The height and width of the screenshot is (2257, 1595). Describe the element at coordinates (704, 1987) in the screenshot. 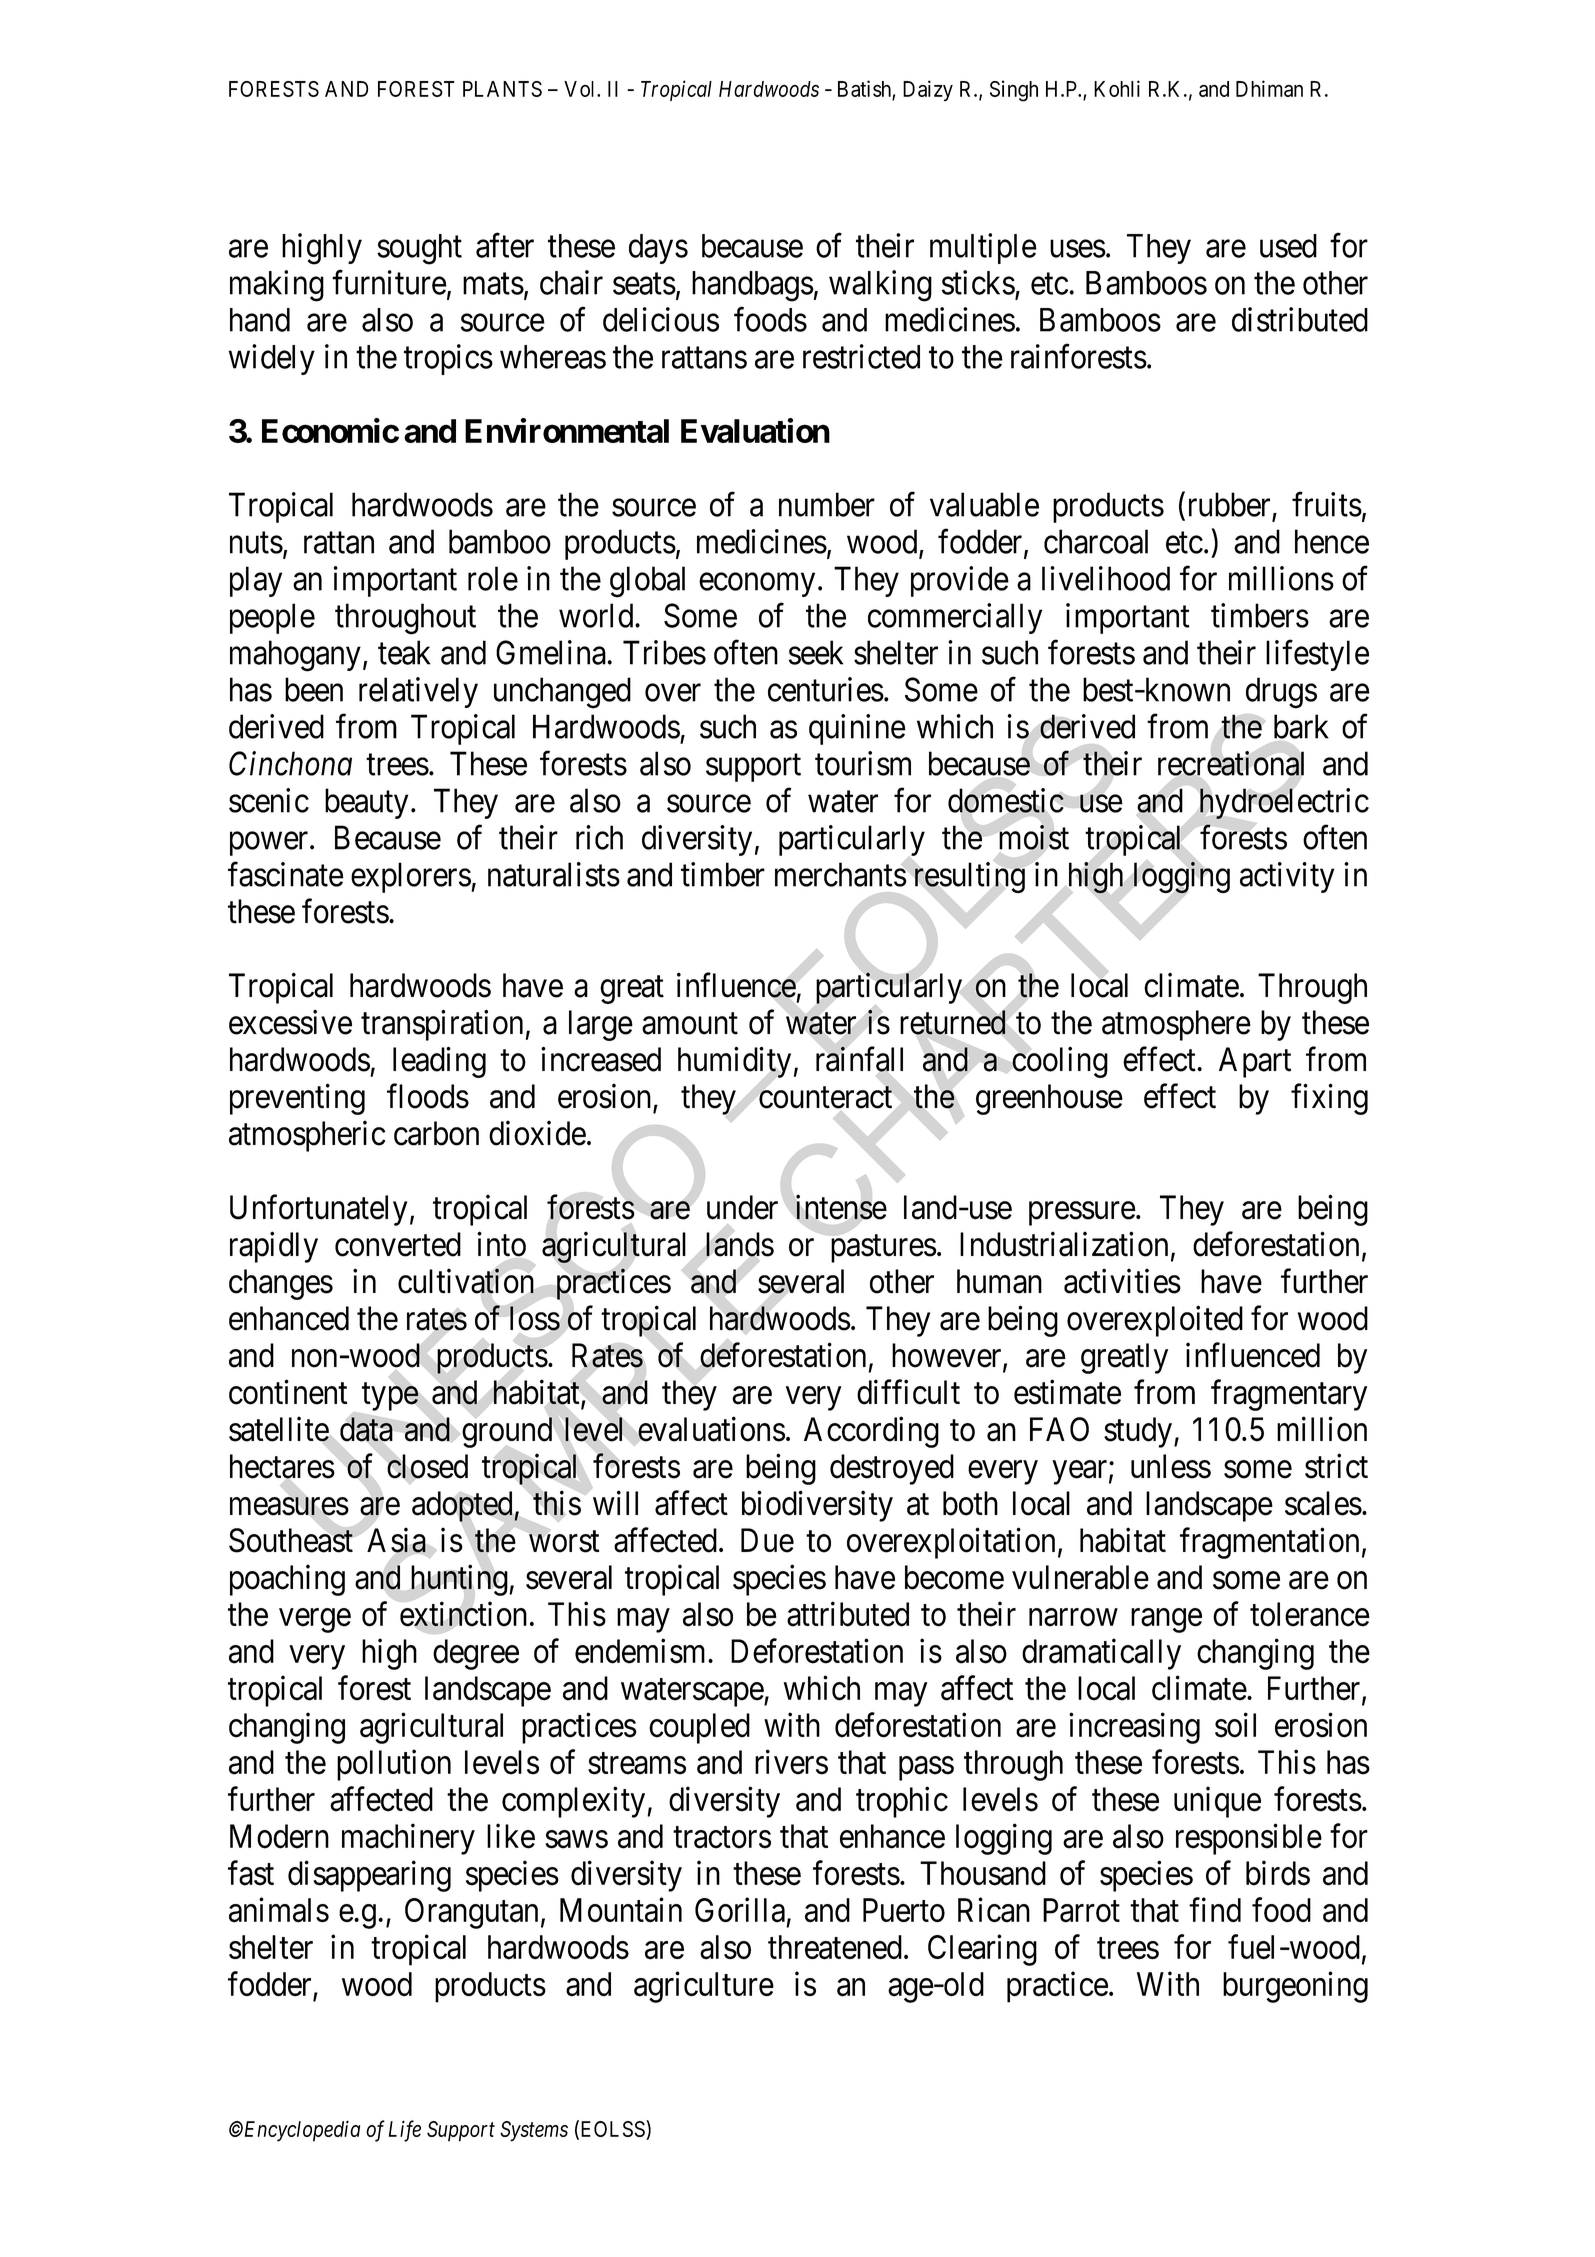

I see `agriculture` at that location.
